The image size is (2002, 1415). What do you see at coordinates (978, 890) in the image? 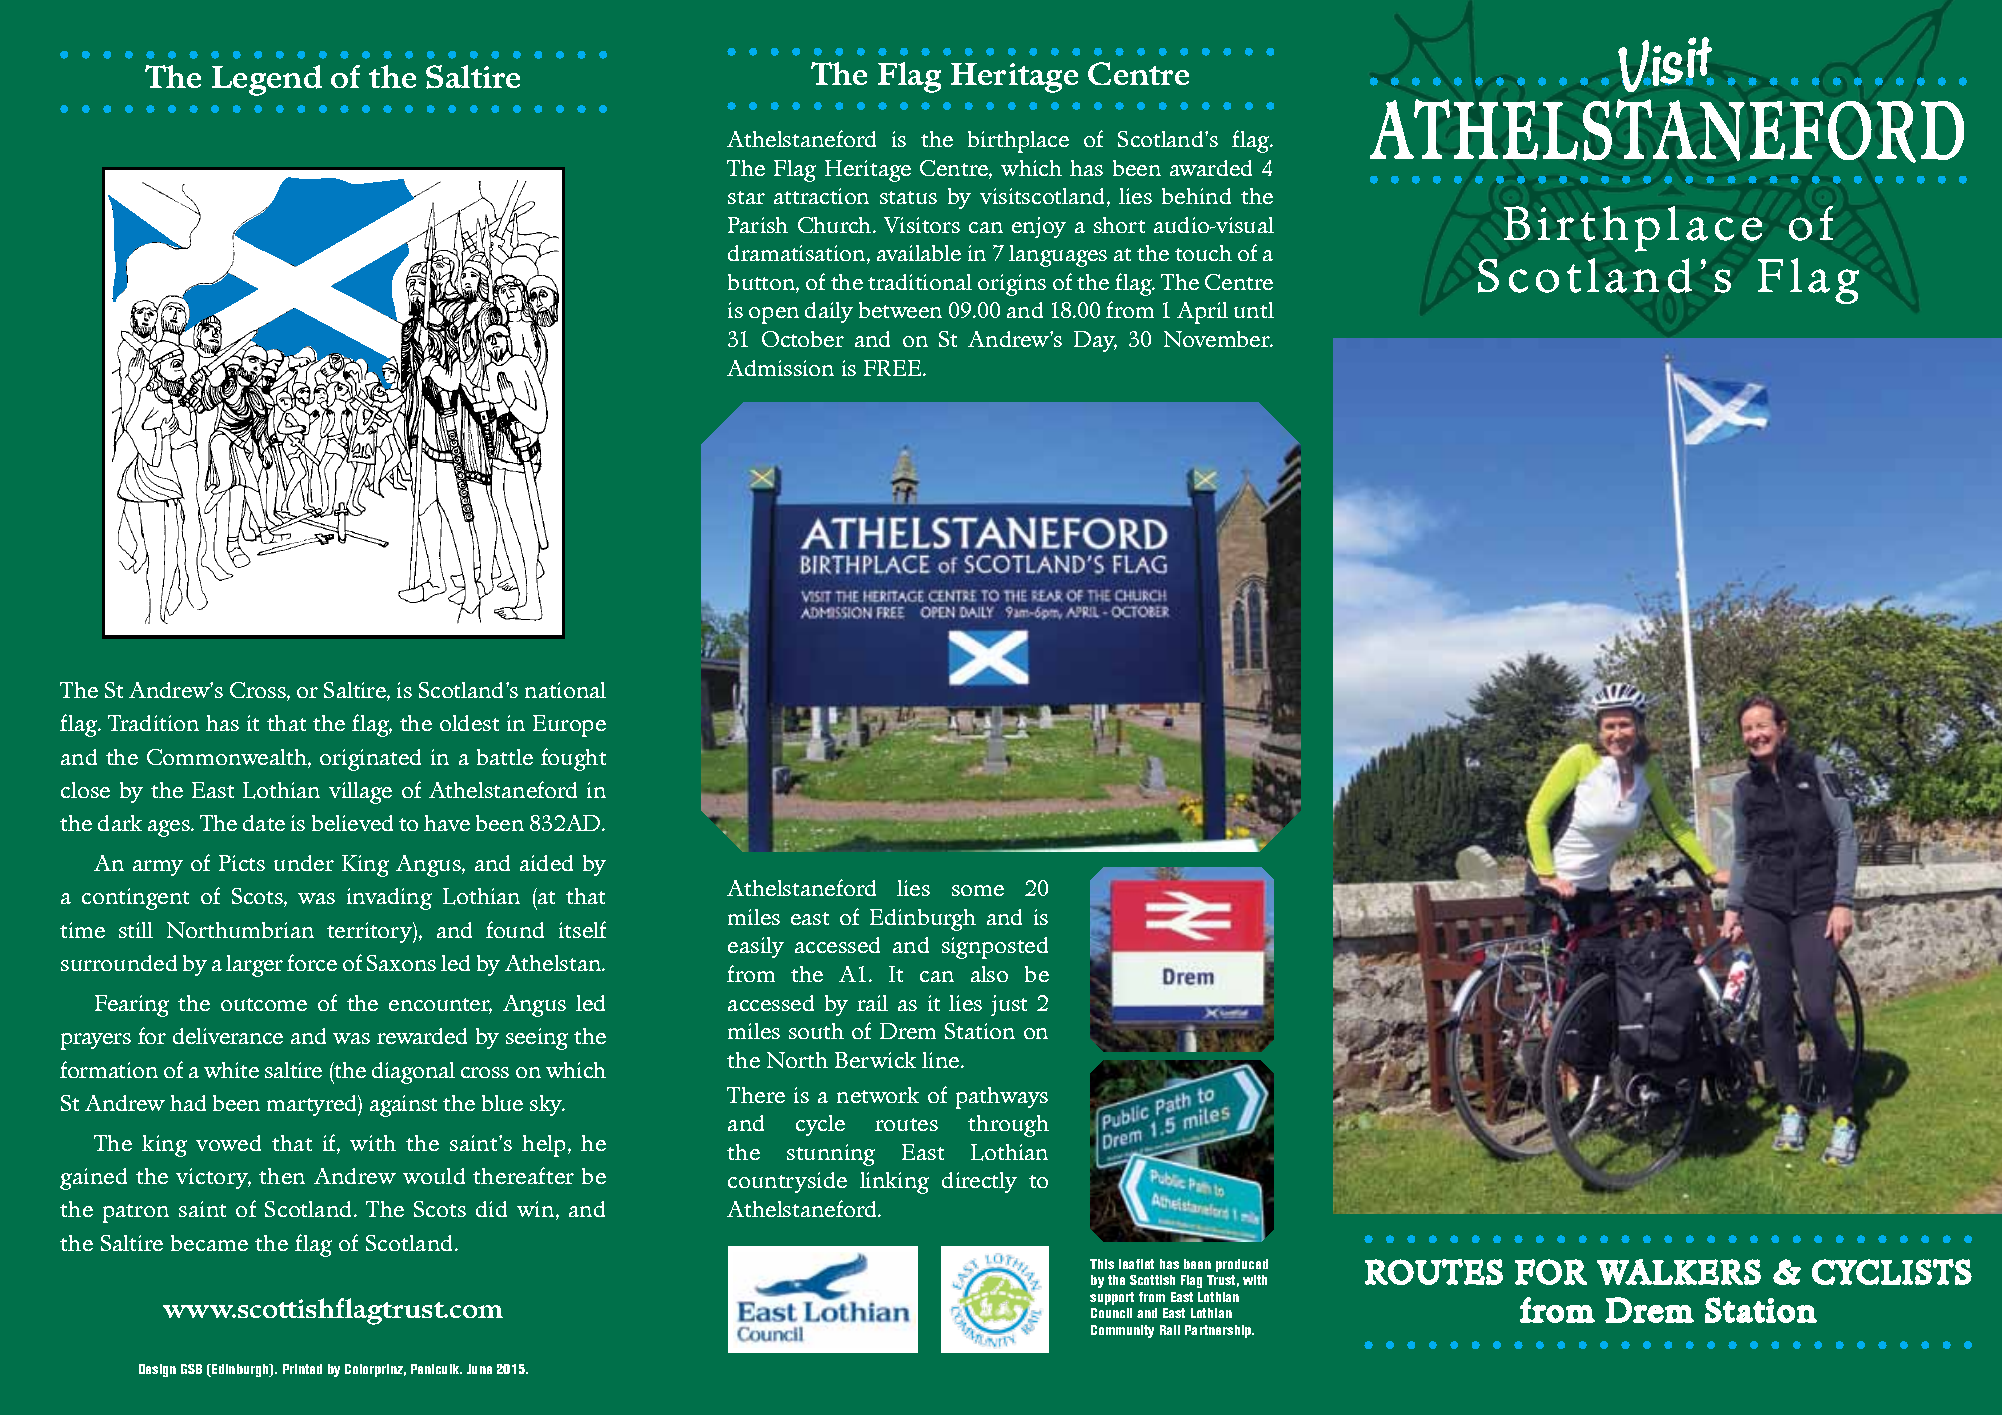
I see `some` at bounding box center [978, 890].
